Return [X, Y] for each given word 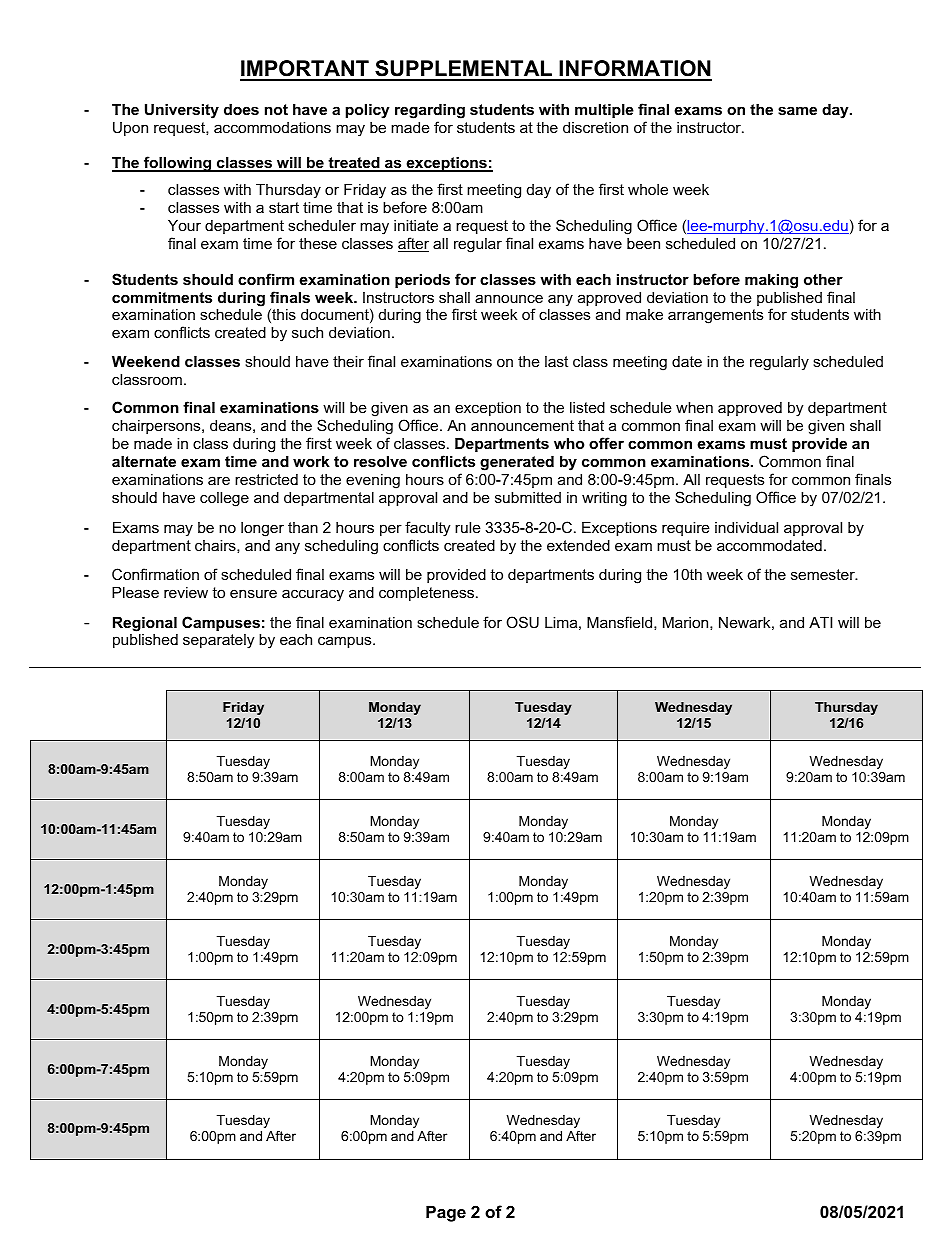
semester [824, 574]
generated [517, 463]
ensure [253, 593]
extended [578, 545]
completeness [426, 594]
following [178, 164]
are [219, 480]
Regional [145, 624]
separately [218, 641]
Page [446, 1213]
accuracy [313, 595]
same [797, 110]
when [694, 407]
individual [746, 527]
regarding [430, 111]
